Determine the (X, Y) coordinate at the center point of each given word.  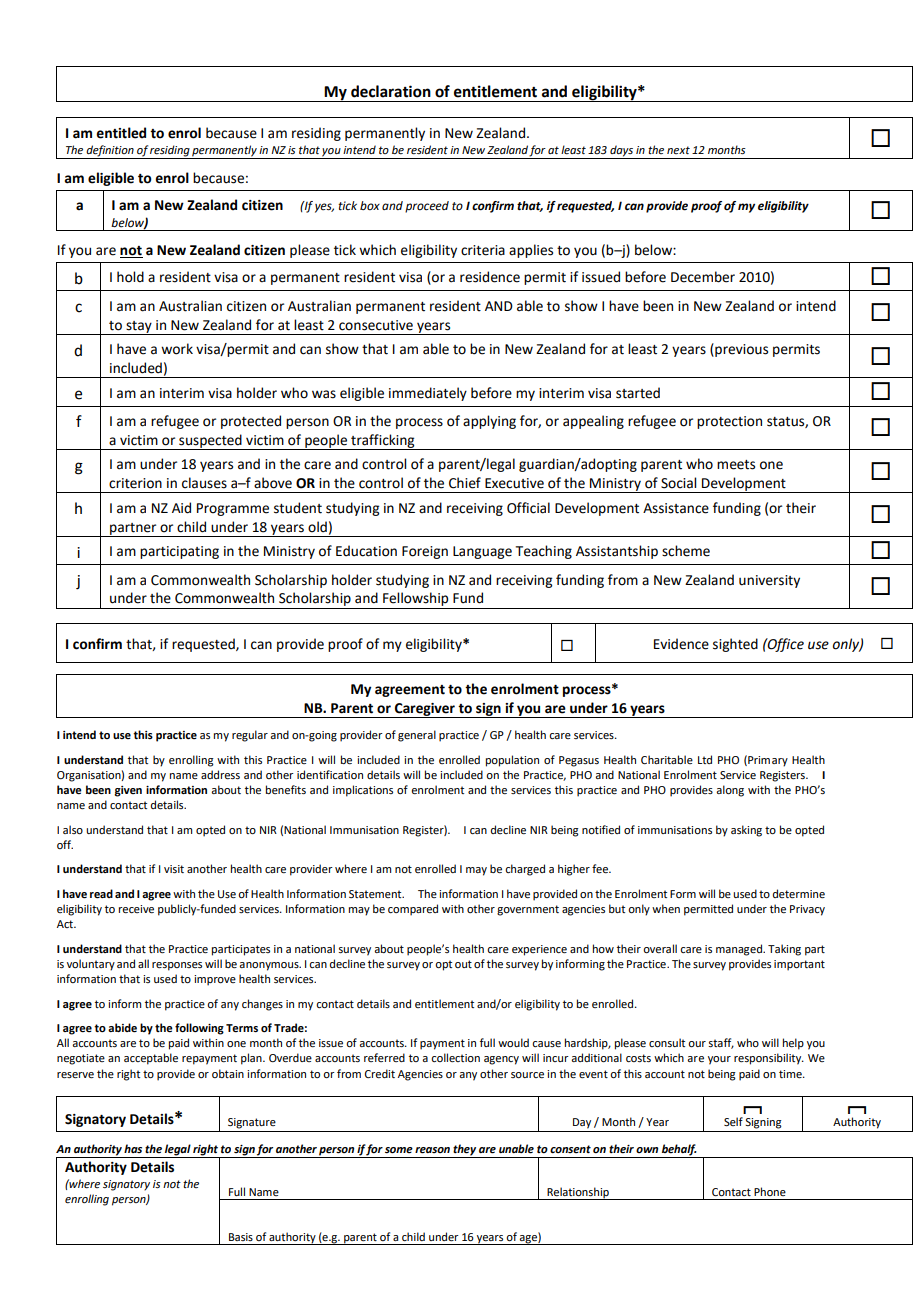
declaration (391, 91)
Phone (770, 1191)
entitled (121, 133)
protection (729, 422)
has (133, 1148)
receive (136, 909)
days (621, 152)
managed (740, 950)
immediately (428, 394)
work (177, 349)
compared (413, 910)
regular (250, 736)
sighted (735, 645)
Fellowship (416, 600)
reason (432, 1150)
